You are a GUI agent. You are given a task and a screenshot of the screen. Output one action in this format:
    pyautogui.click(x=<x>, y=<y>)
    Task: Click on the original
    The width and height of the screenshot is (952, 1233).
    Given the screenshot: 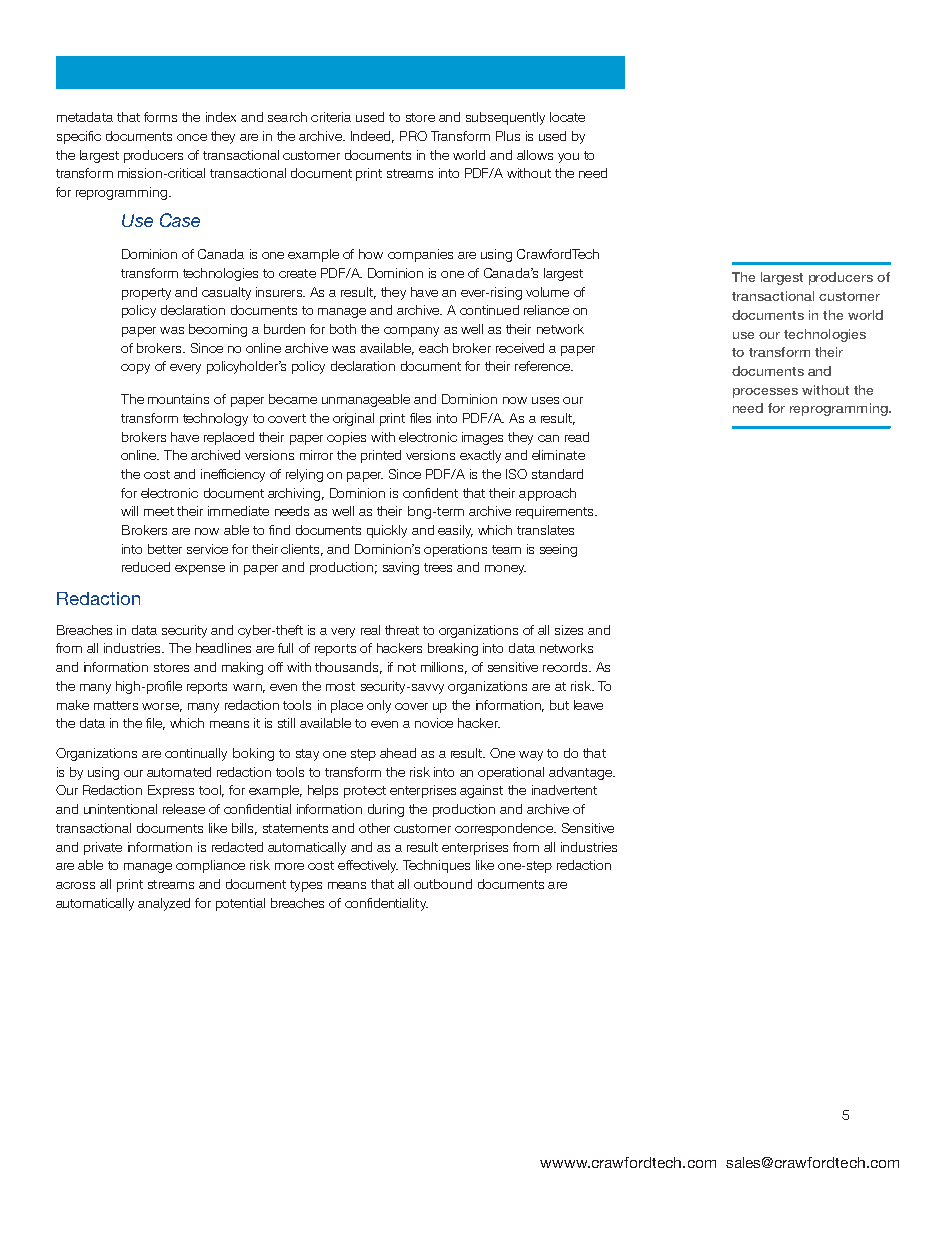 What is the action you would take?
    pyautogui.click(x=353, y=419)
